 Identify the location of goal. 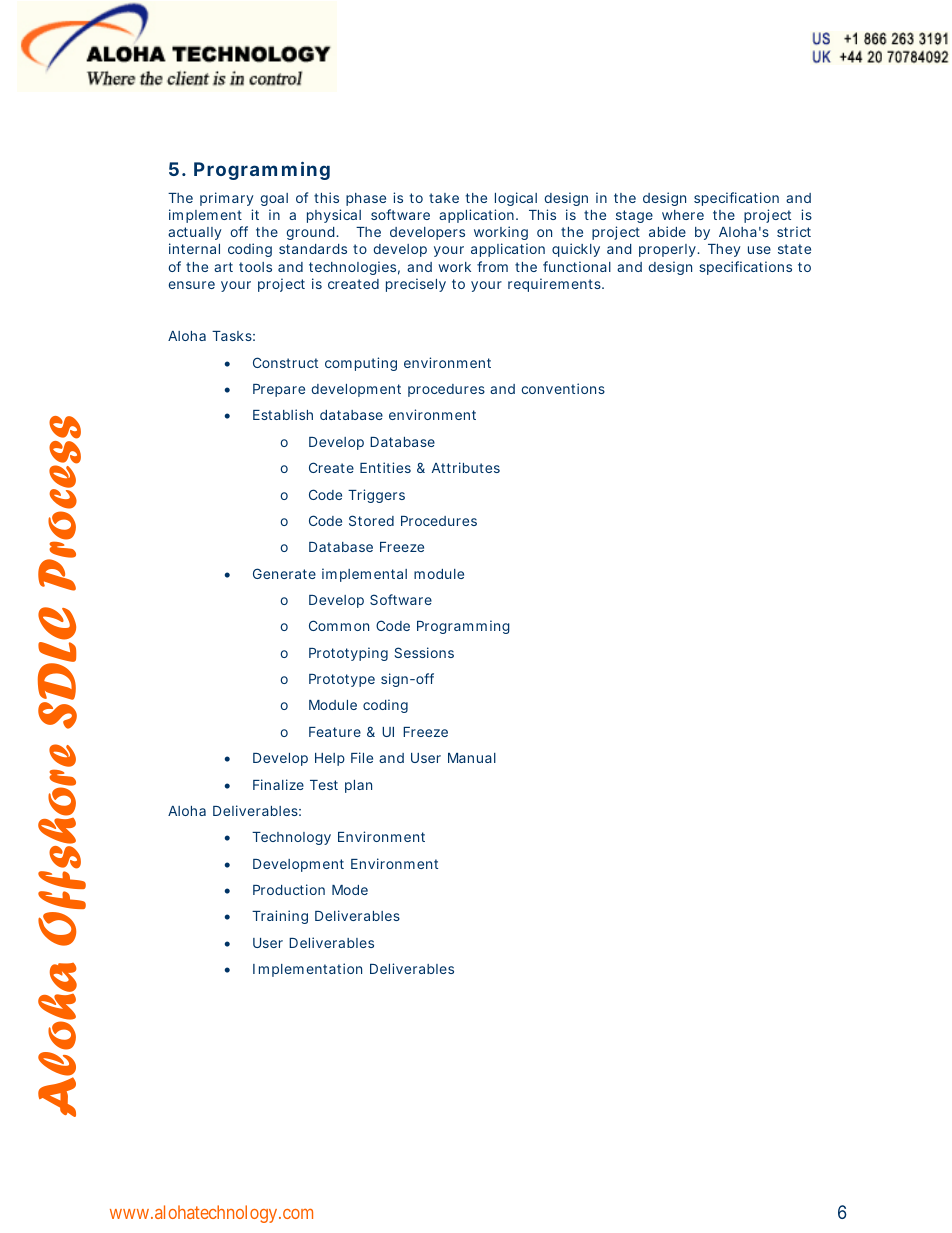
(274, 201).
